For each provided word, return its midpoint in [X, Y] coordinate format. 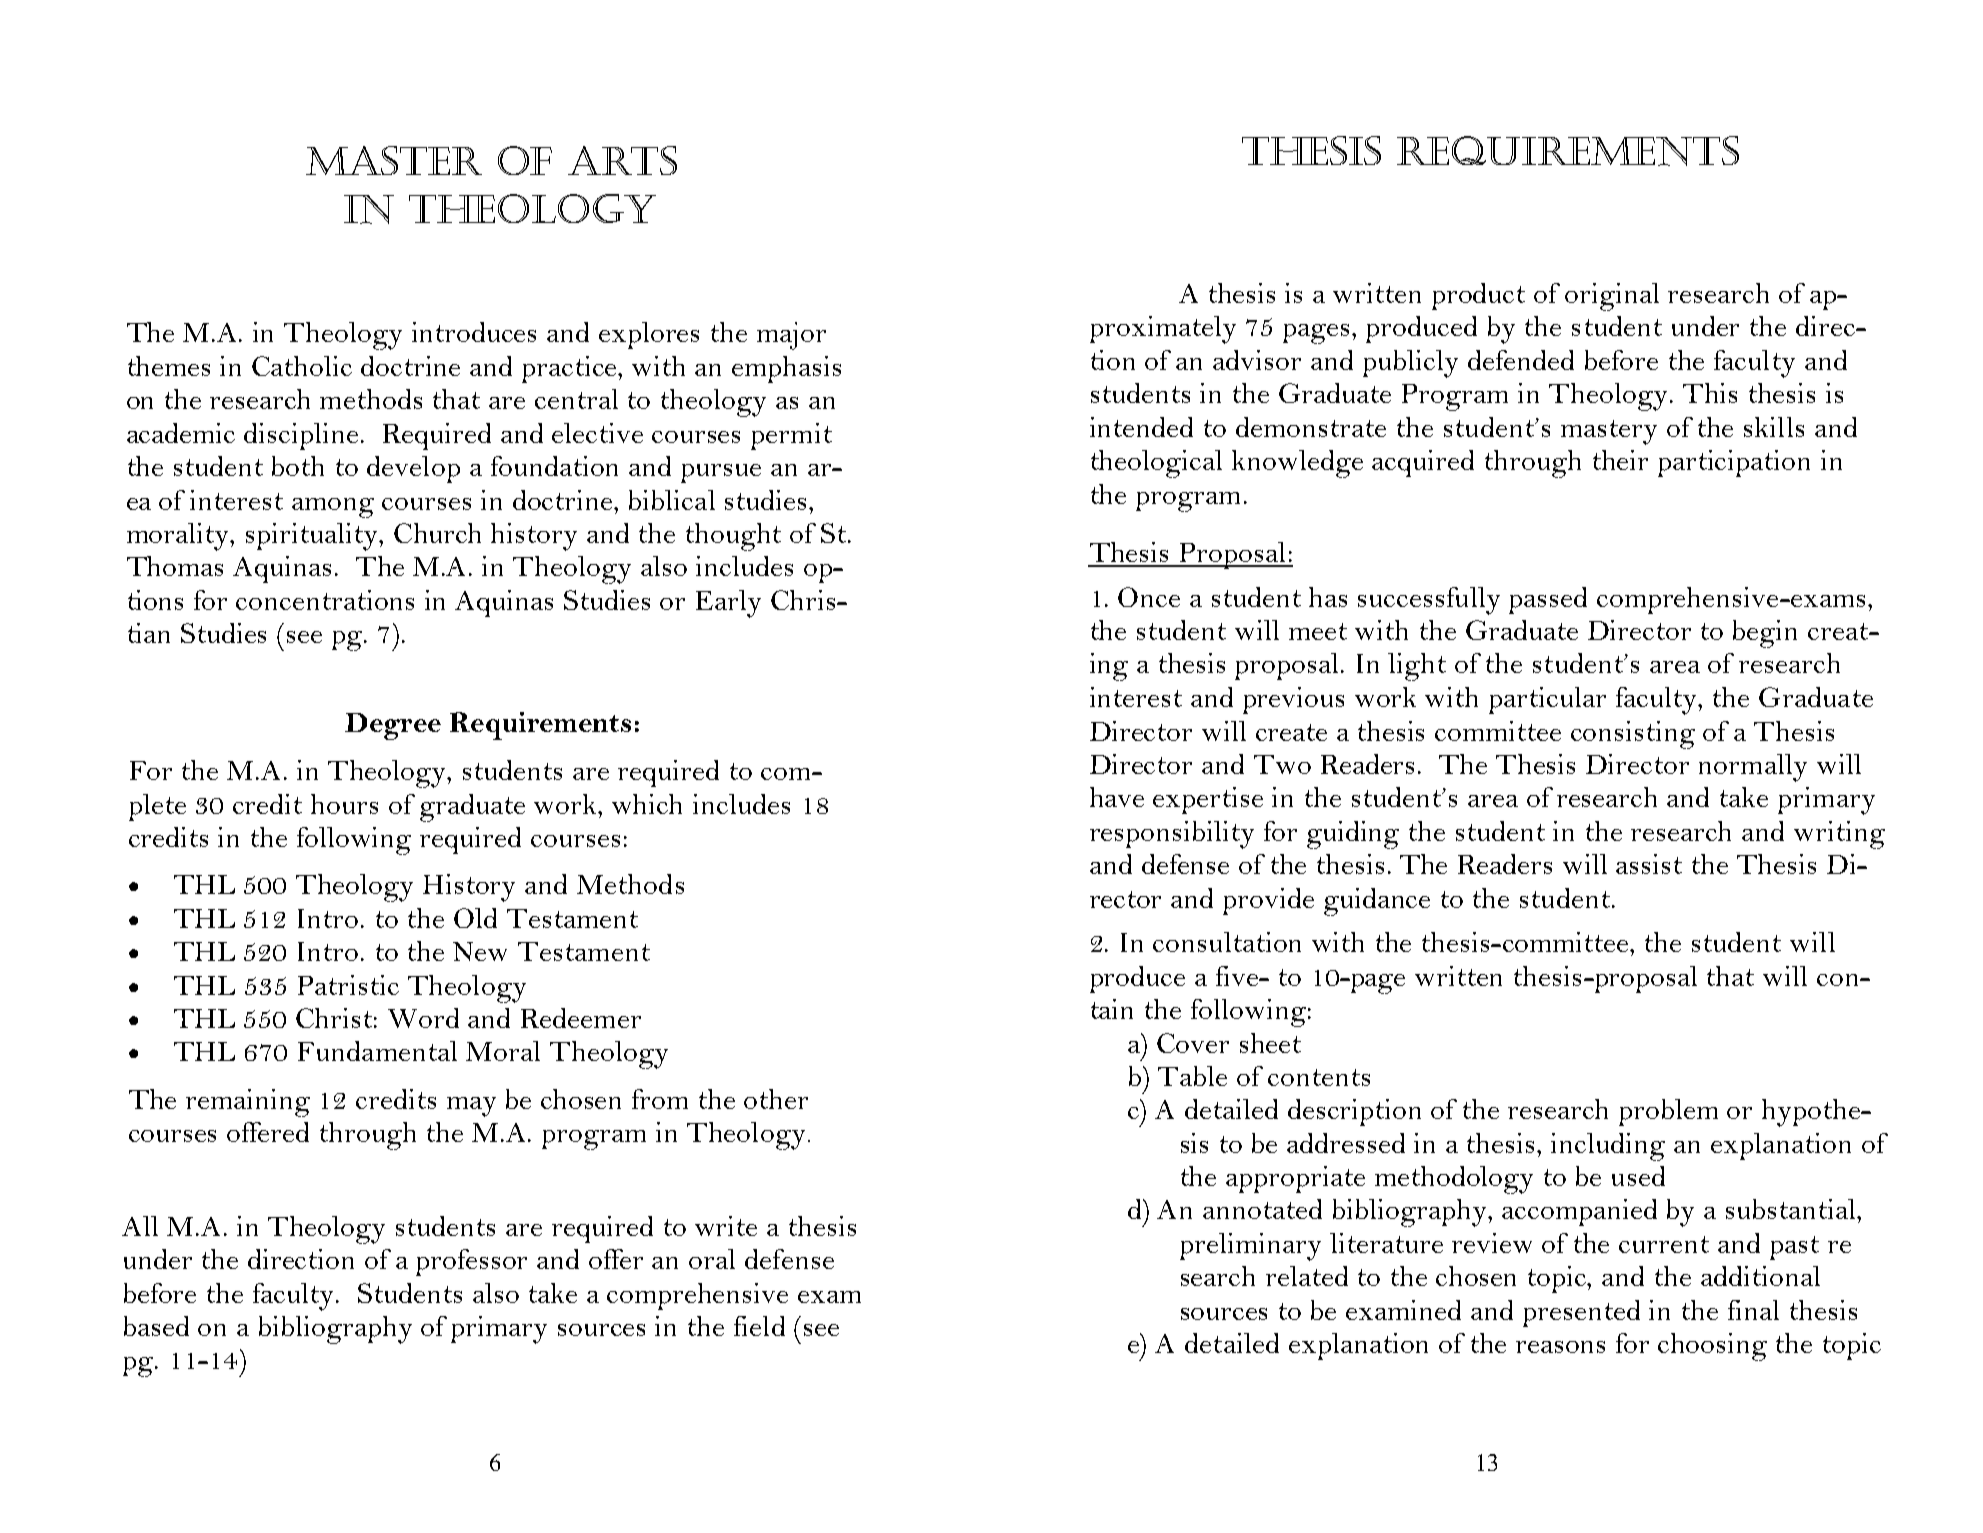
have [1117, 797]
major [791, 336]
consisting [1633, 735]
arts [622, 160]
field [759, 1326]
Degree [393, 726]
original [1612, 297]
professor [471, 1262]
